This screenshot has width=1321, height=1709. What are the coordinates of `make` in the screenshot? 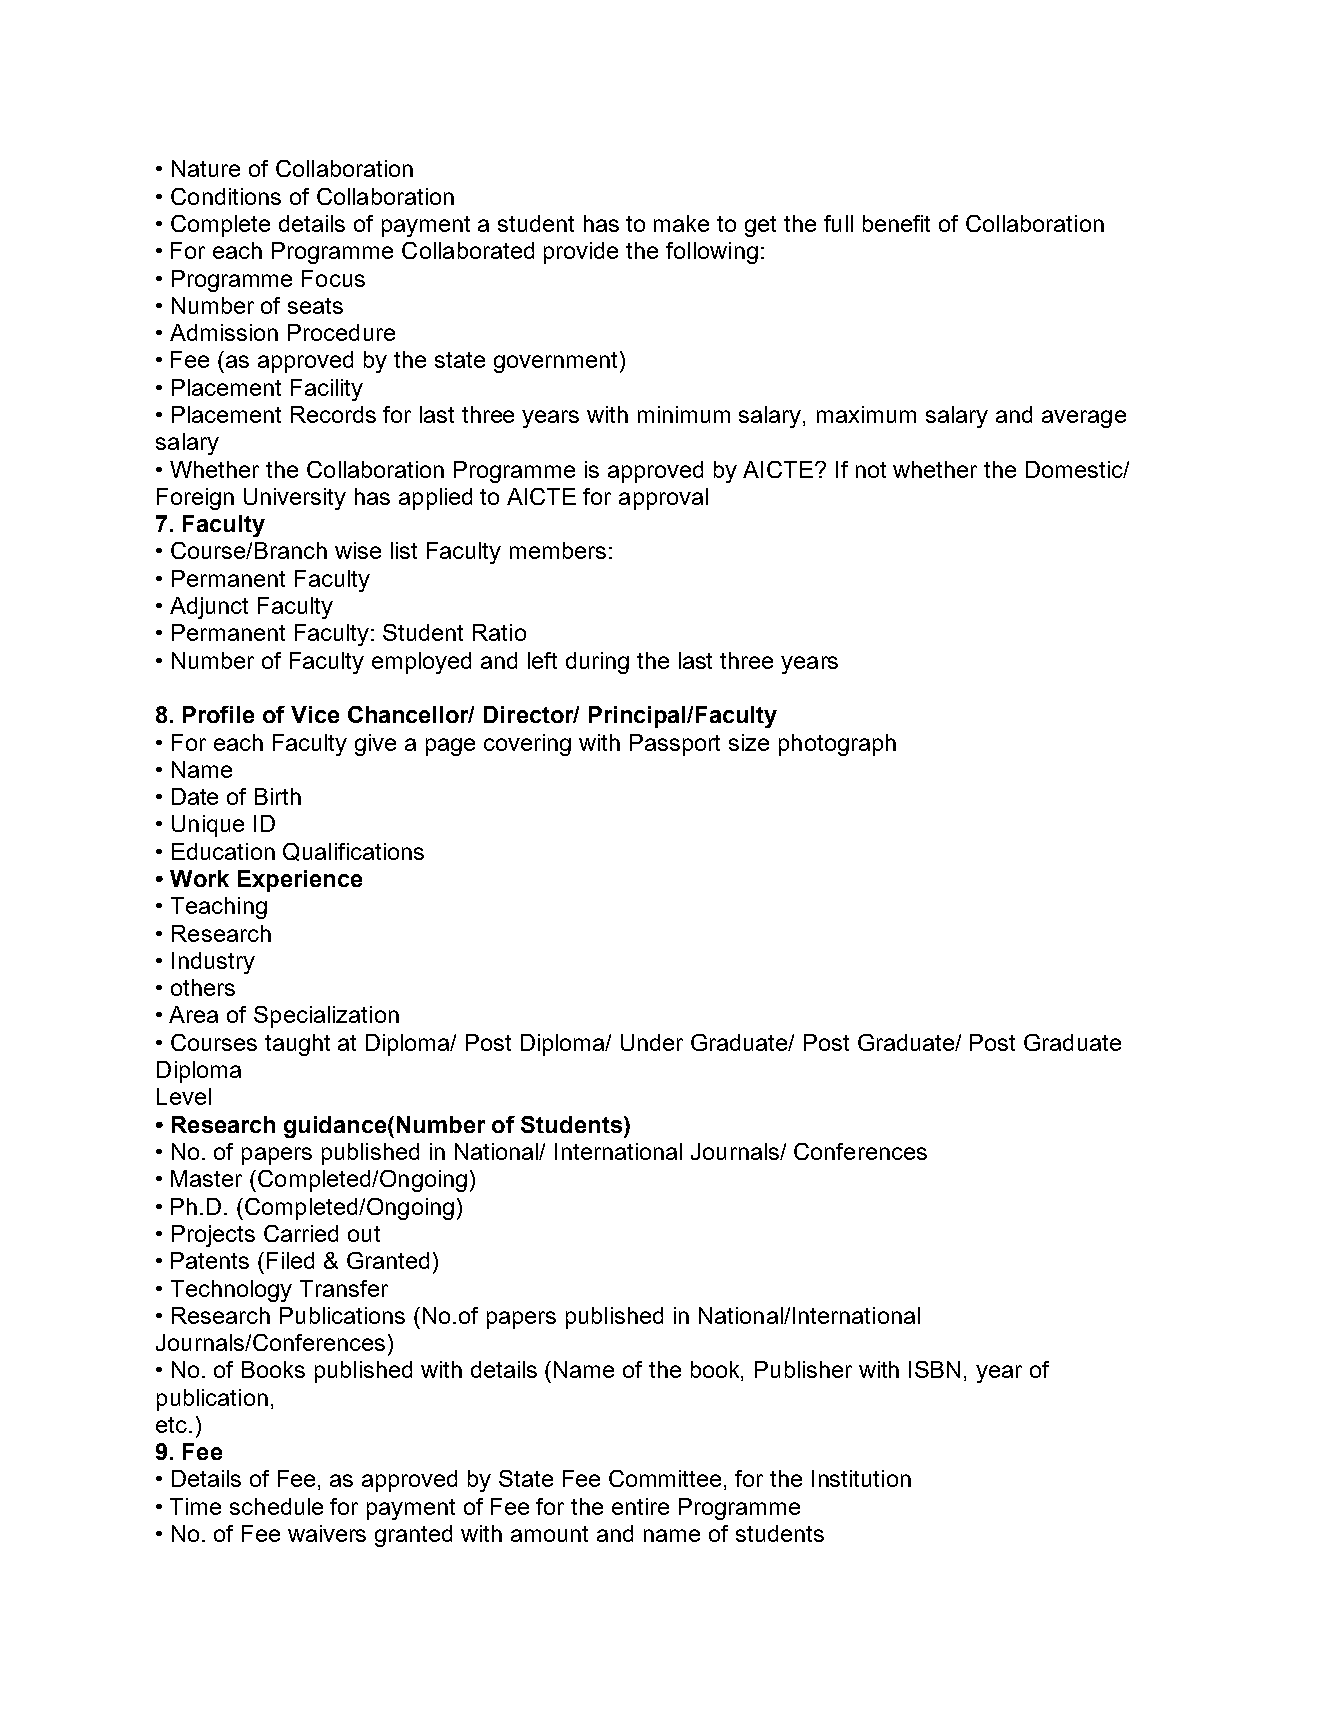 It's located at (681, 223).
